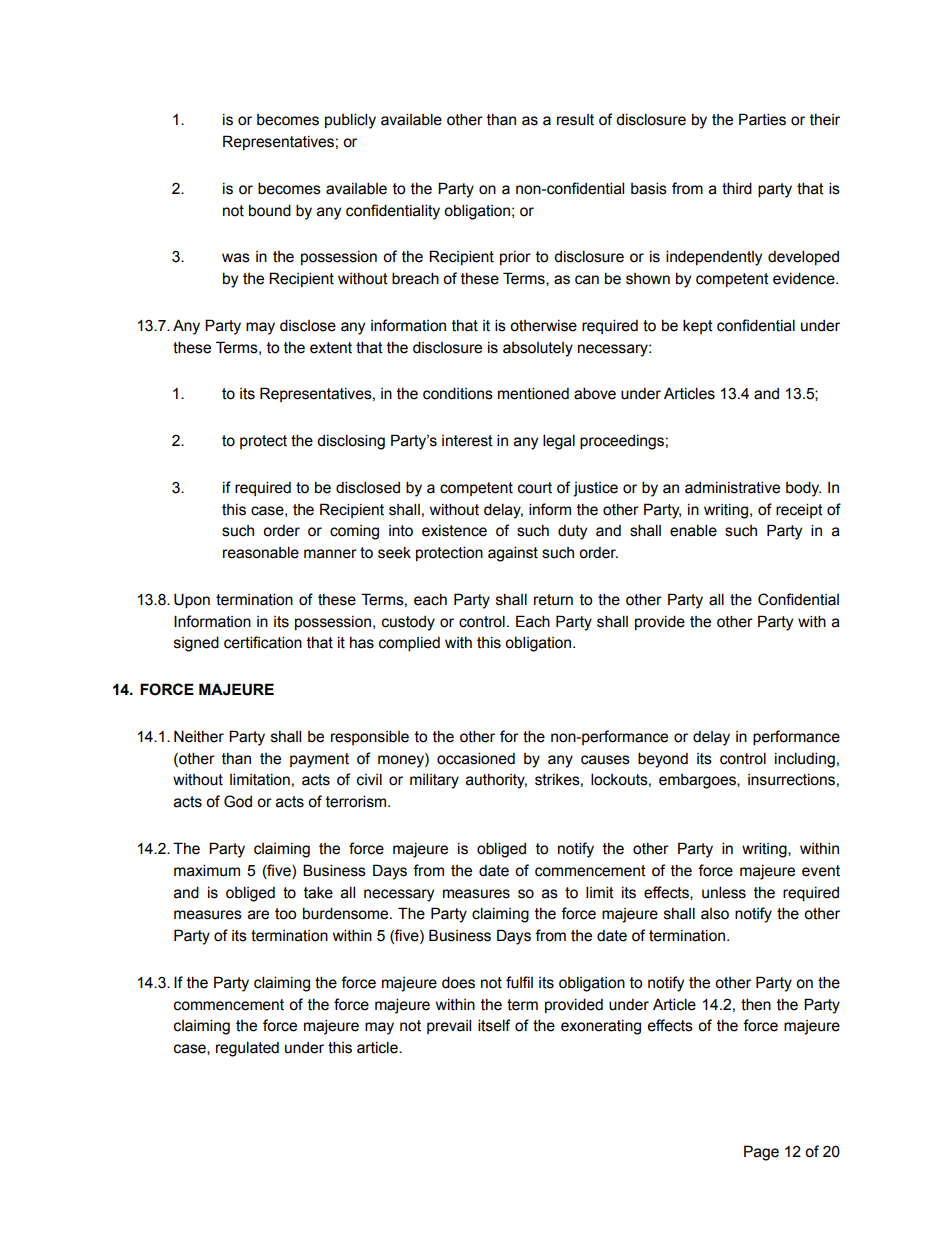  I want to click on unless, so click(724, 892).
